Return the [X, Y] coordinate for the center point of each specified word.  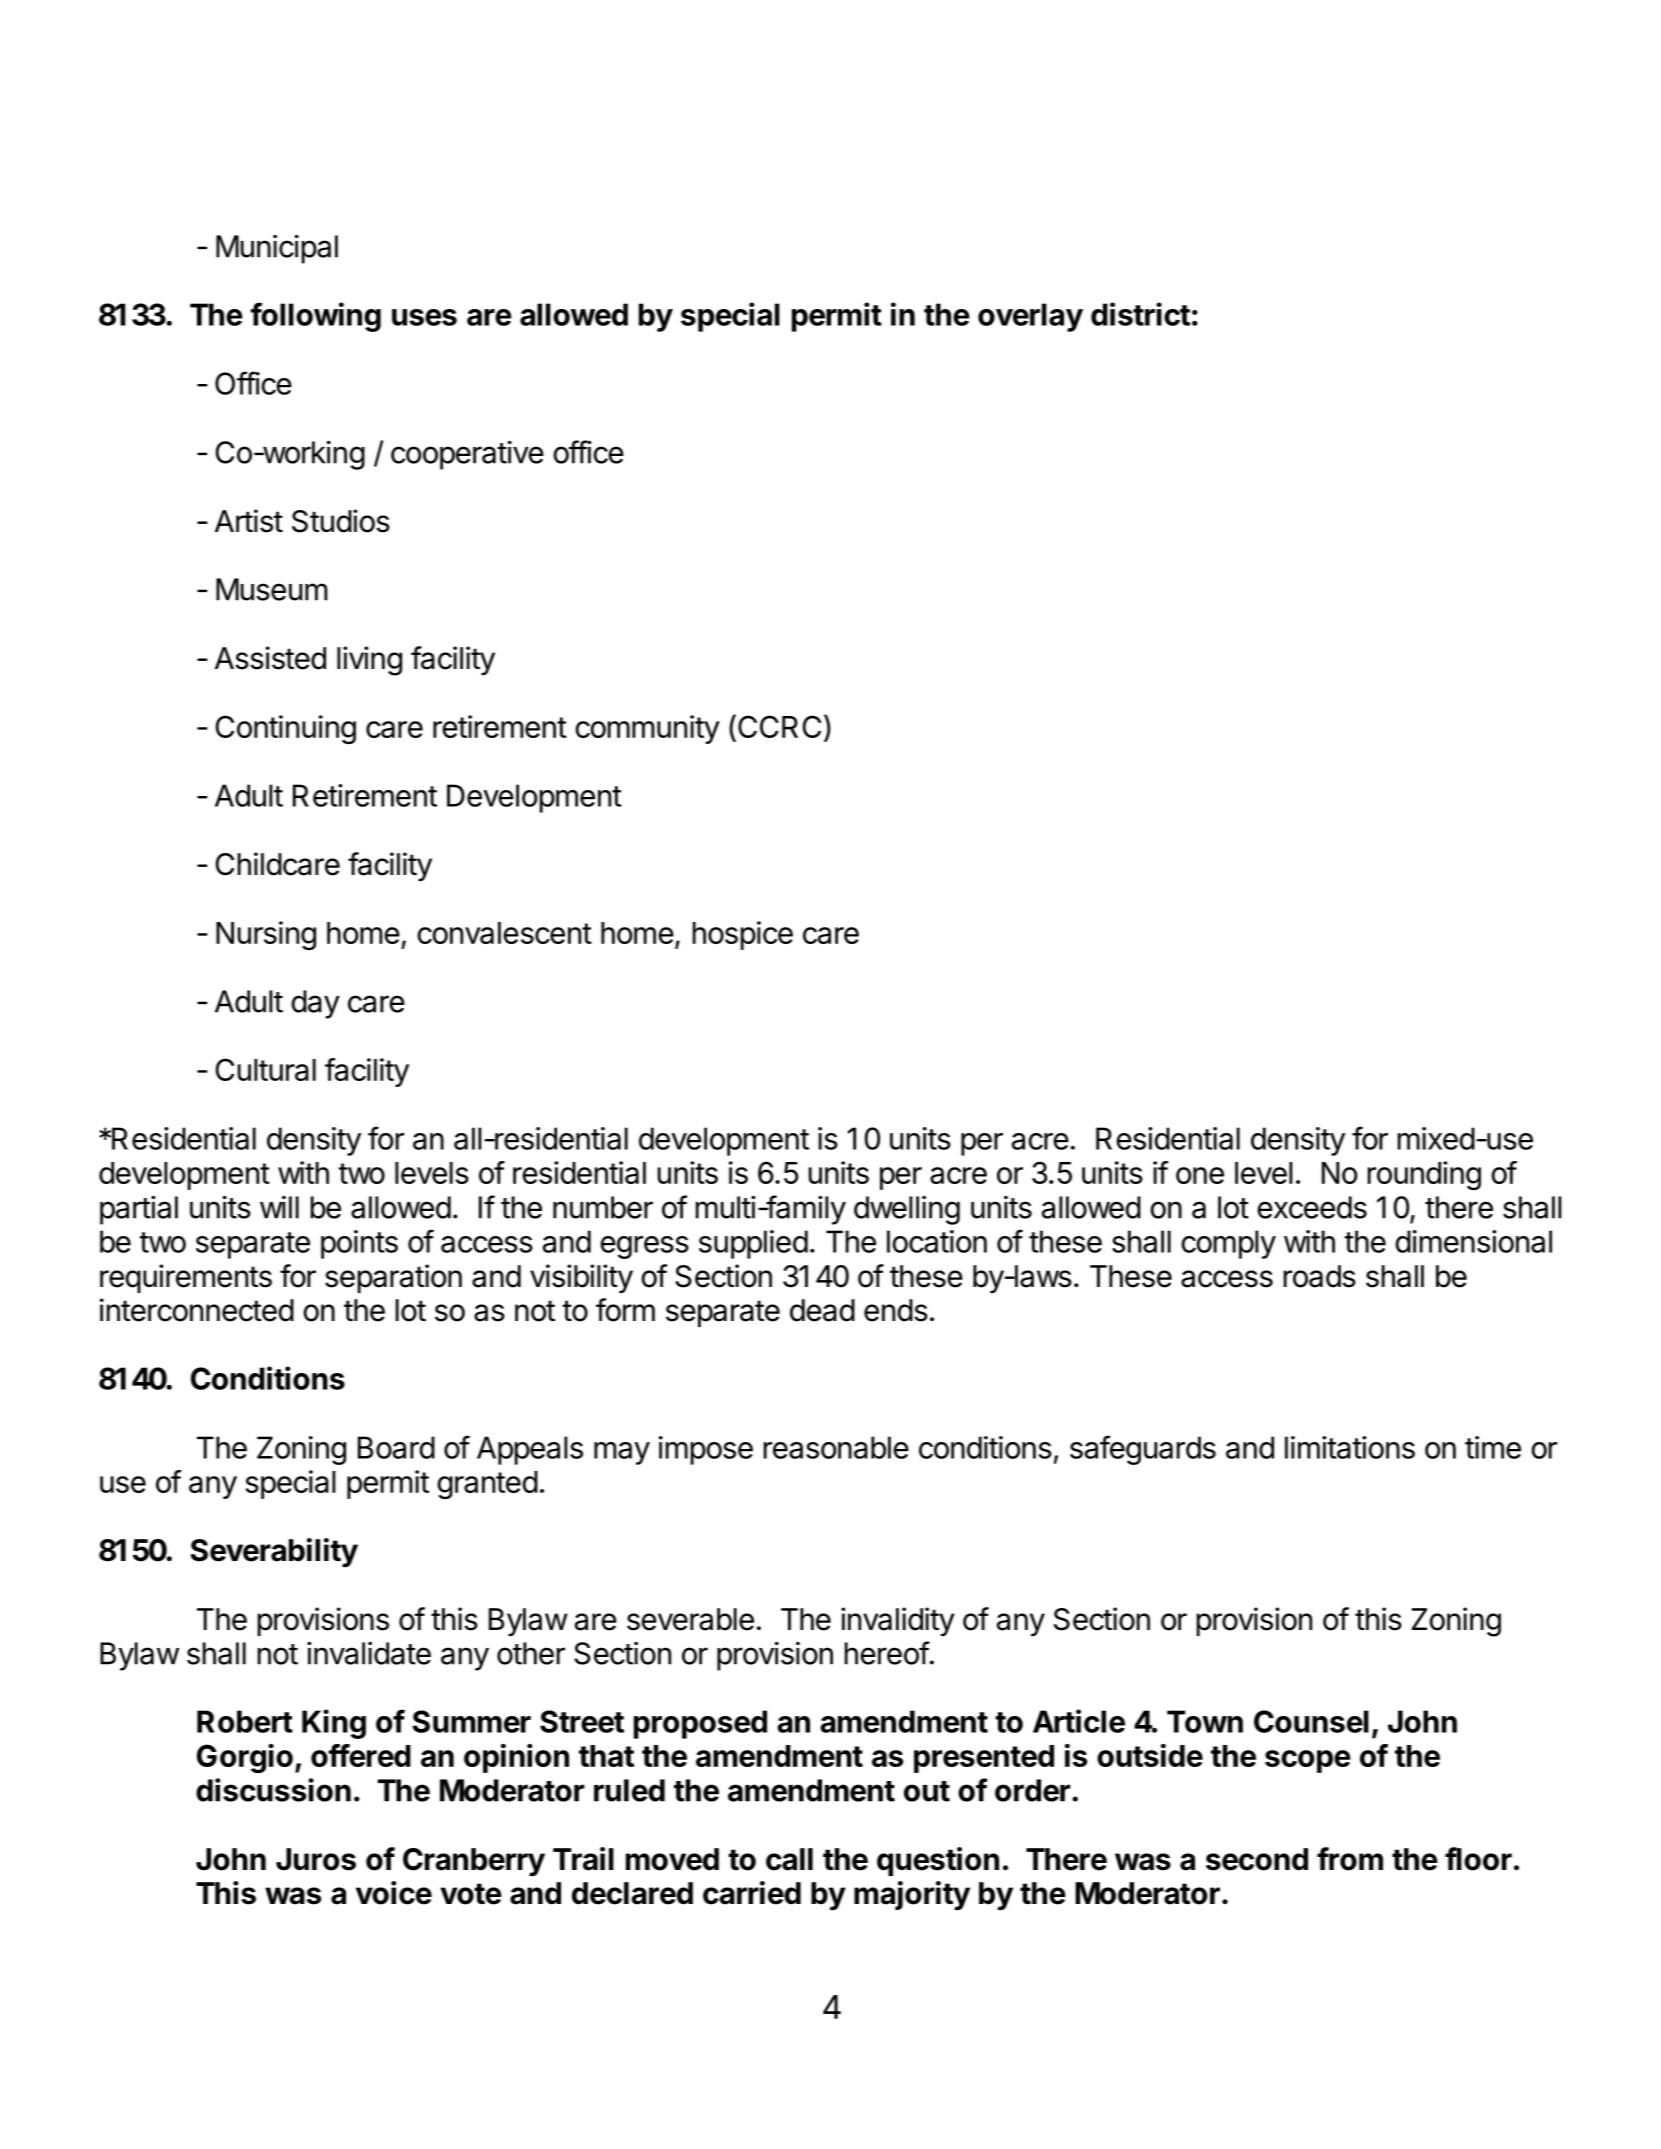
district [1140, 314]
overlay [1030, 317]
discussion [273, 1790]
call [789, 1859]
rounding [1424, 1175]
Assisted [270, 658]
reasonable [836, 1447]
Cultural [266, 1069]
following [315, 317]
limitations [1350, 1447]
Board [396, 1447]
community [647, 729]
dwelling [907, 1210]
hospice [743, 935]
